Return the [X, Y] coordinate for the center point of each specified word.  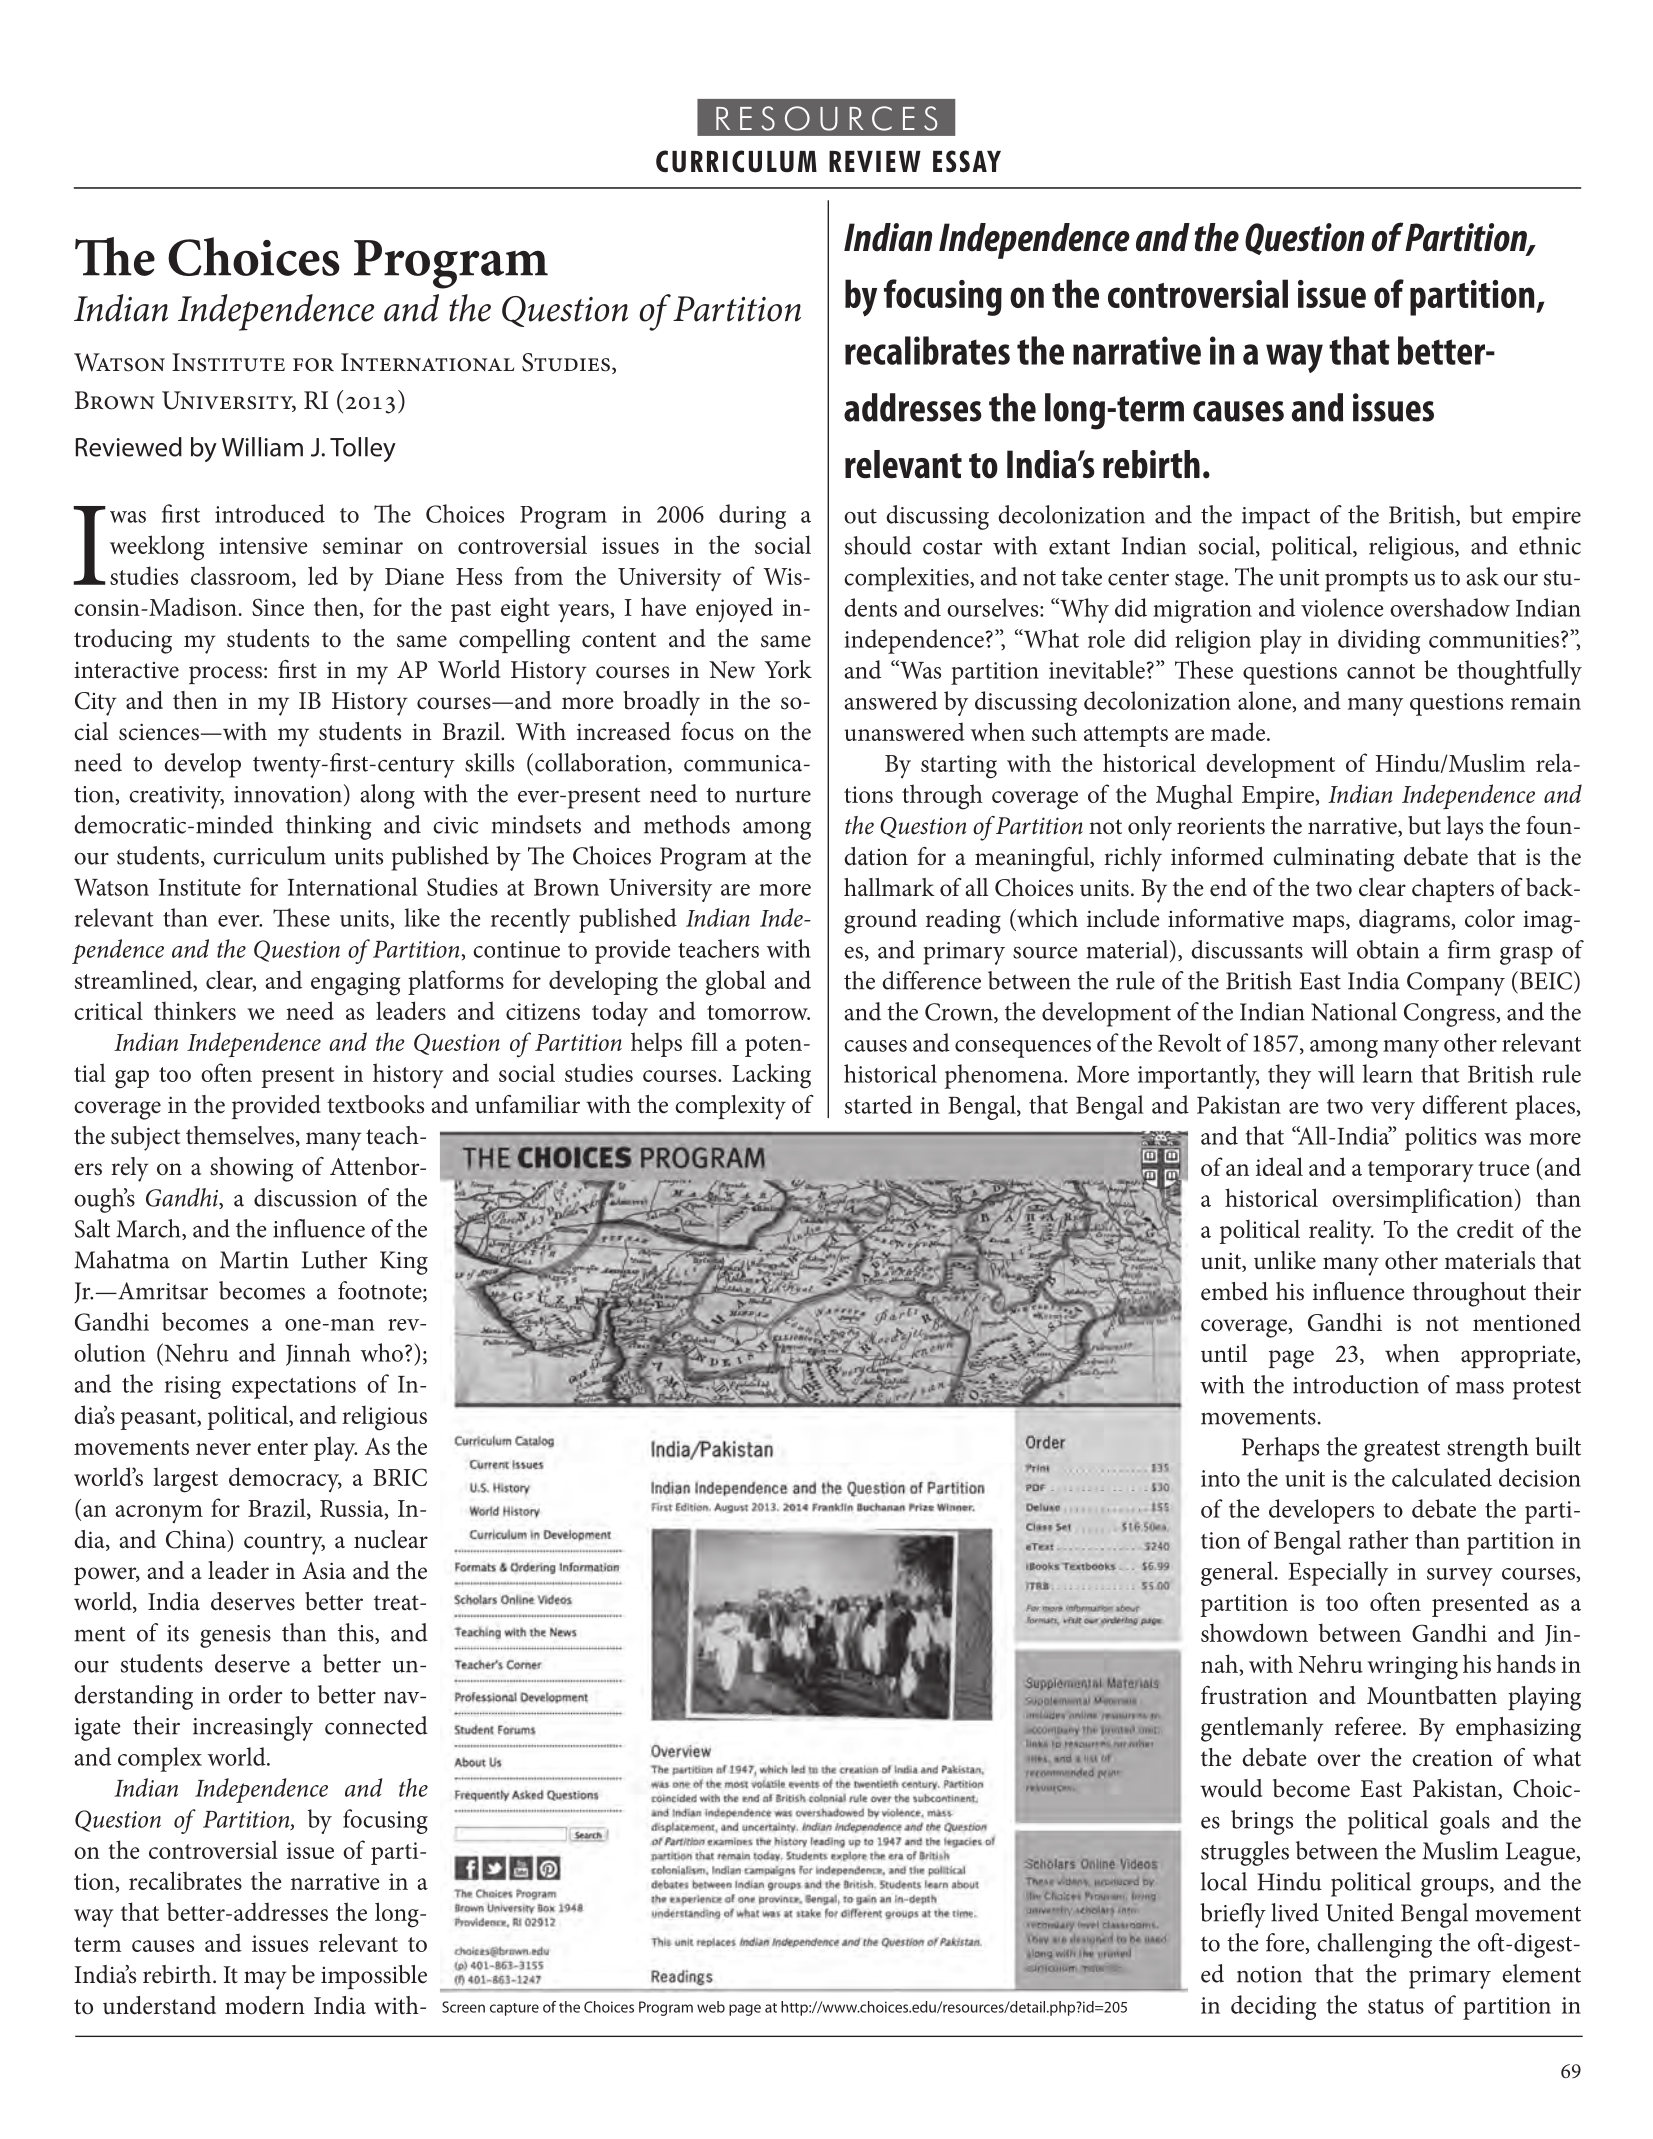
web [711, 2007]
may [265, 1980]
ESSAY [967, 161]
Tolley [363, 449]
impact [1276, 518]
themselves [240, 1135]
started [878, 1104]
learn [1388, 1073]
